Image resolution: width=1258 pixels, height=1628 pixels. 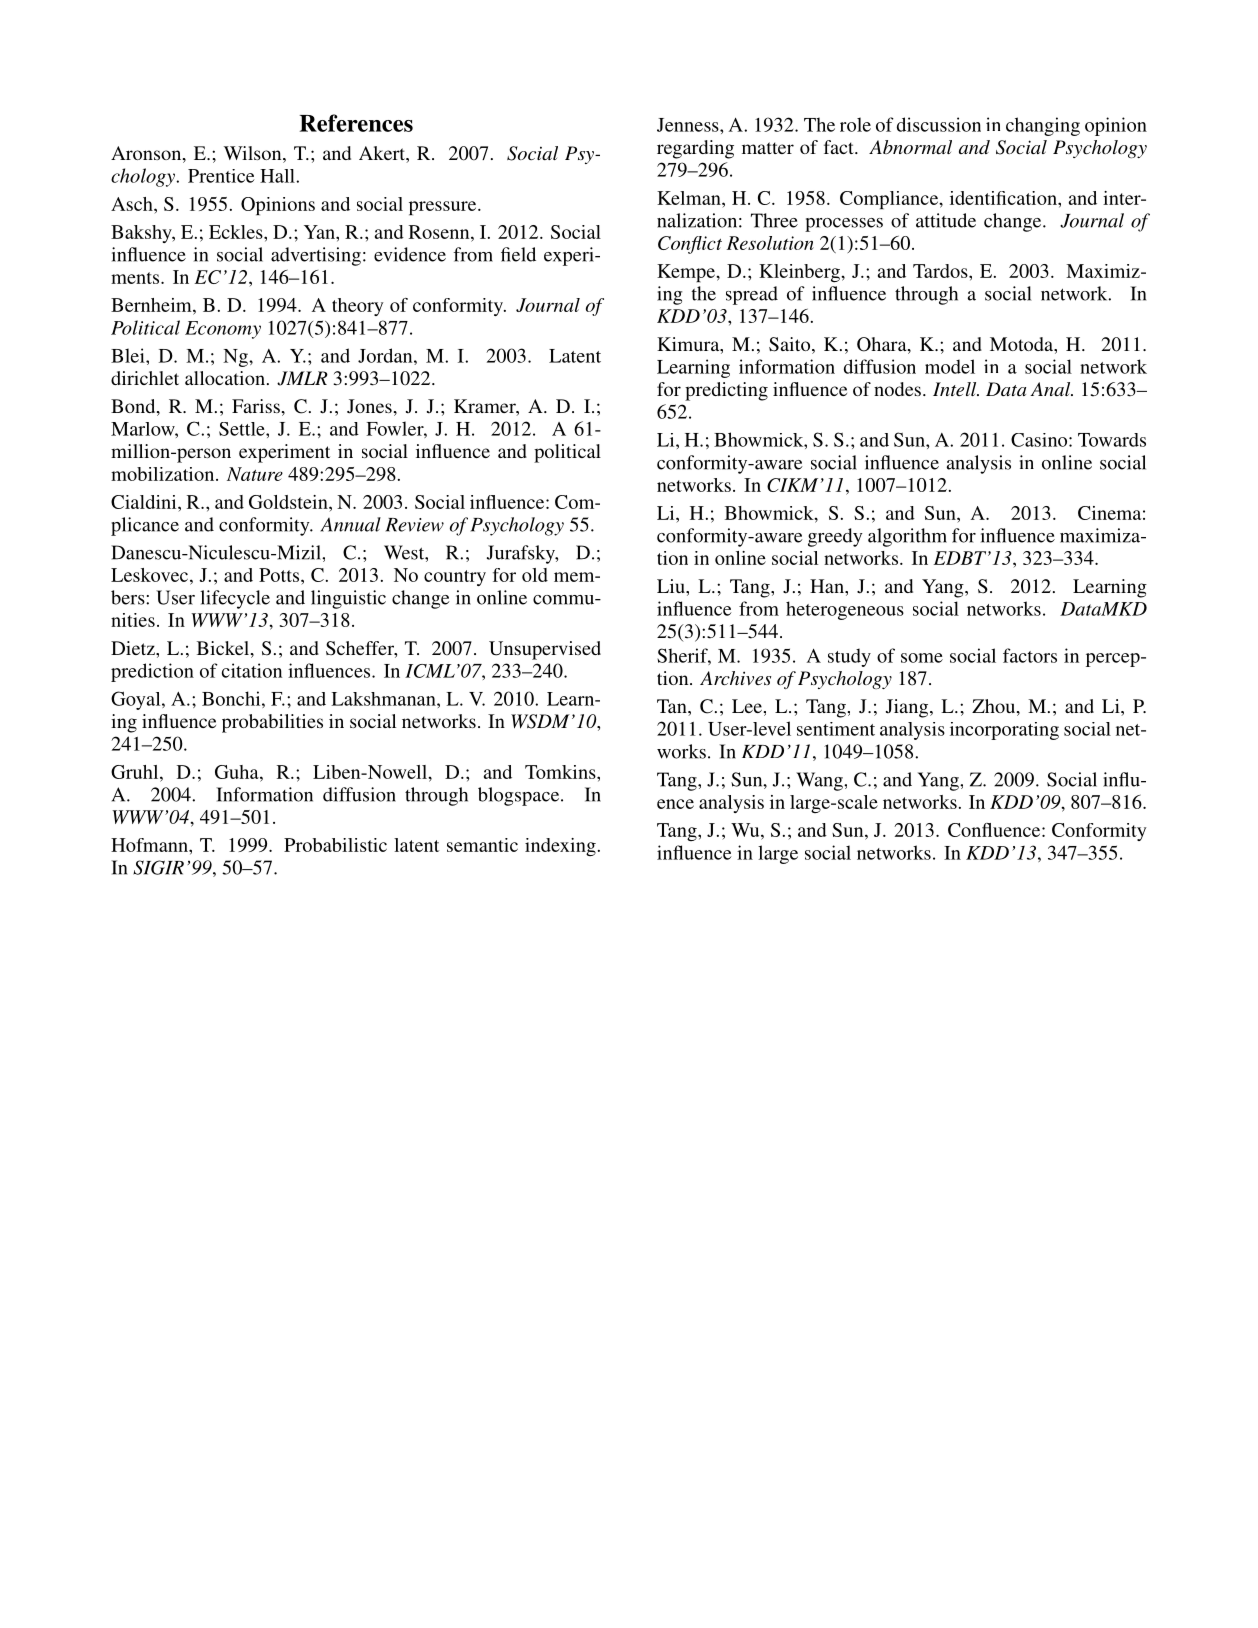 What do you see at coordinates (907, 537) in the screenshot?
I see `algorithm` at bounding box center [907, 537].
